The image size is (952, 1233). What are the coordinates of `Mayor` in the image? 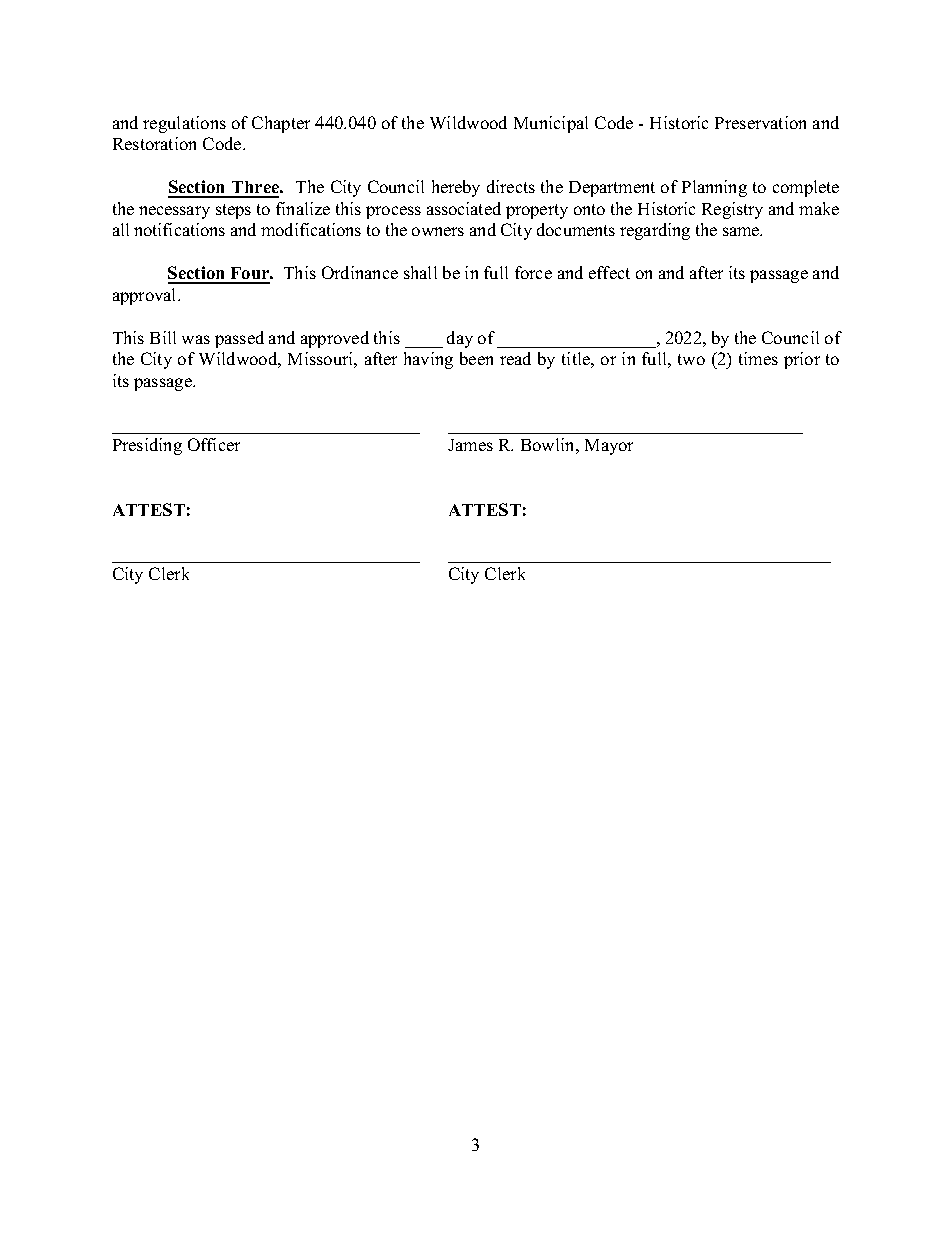 It's located at (609, 447).
